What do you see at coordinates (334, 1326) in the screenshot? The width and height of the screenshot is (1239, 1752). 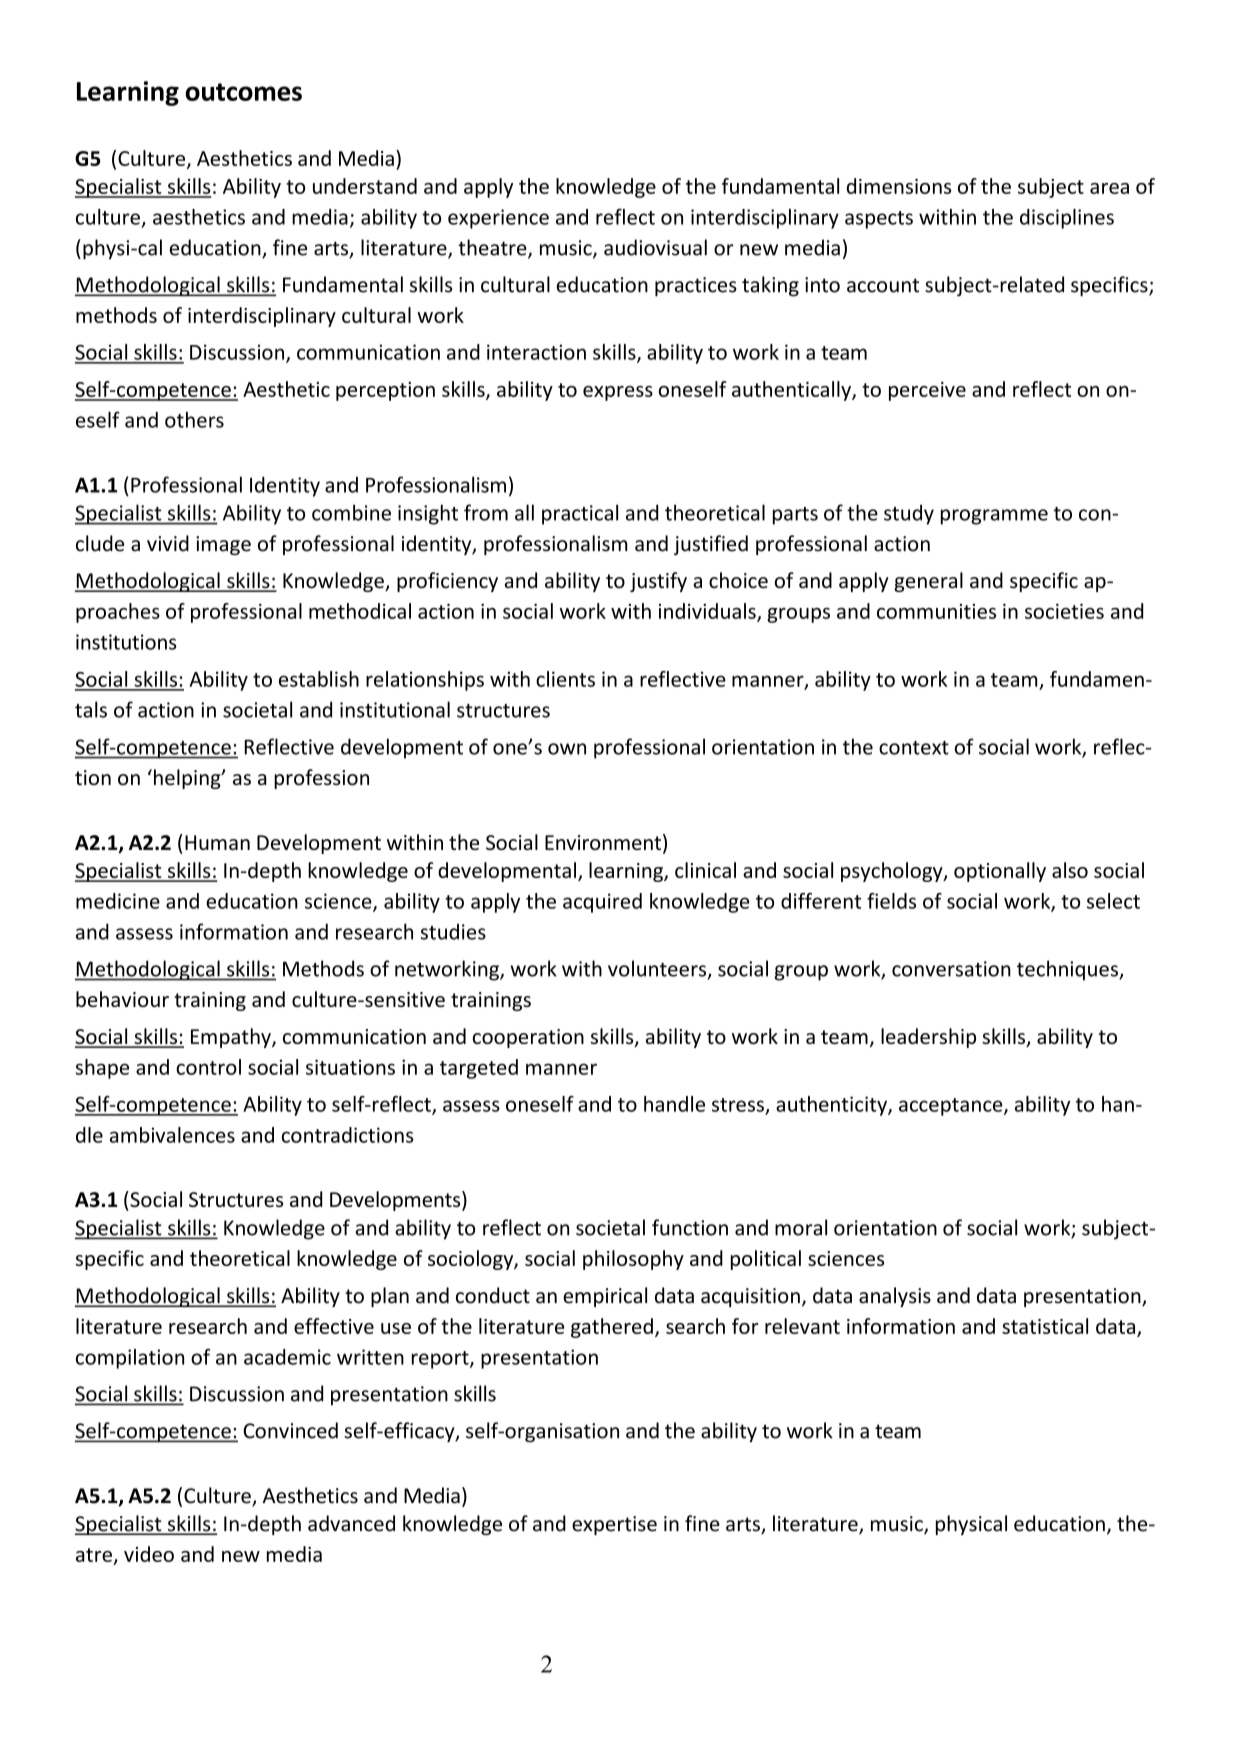 I see `effective` at bounding box center [334, 1326].
